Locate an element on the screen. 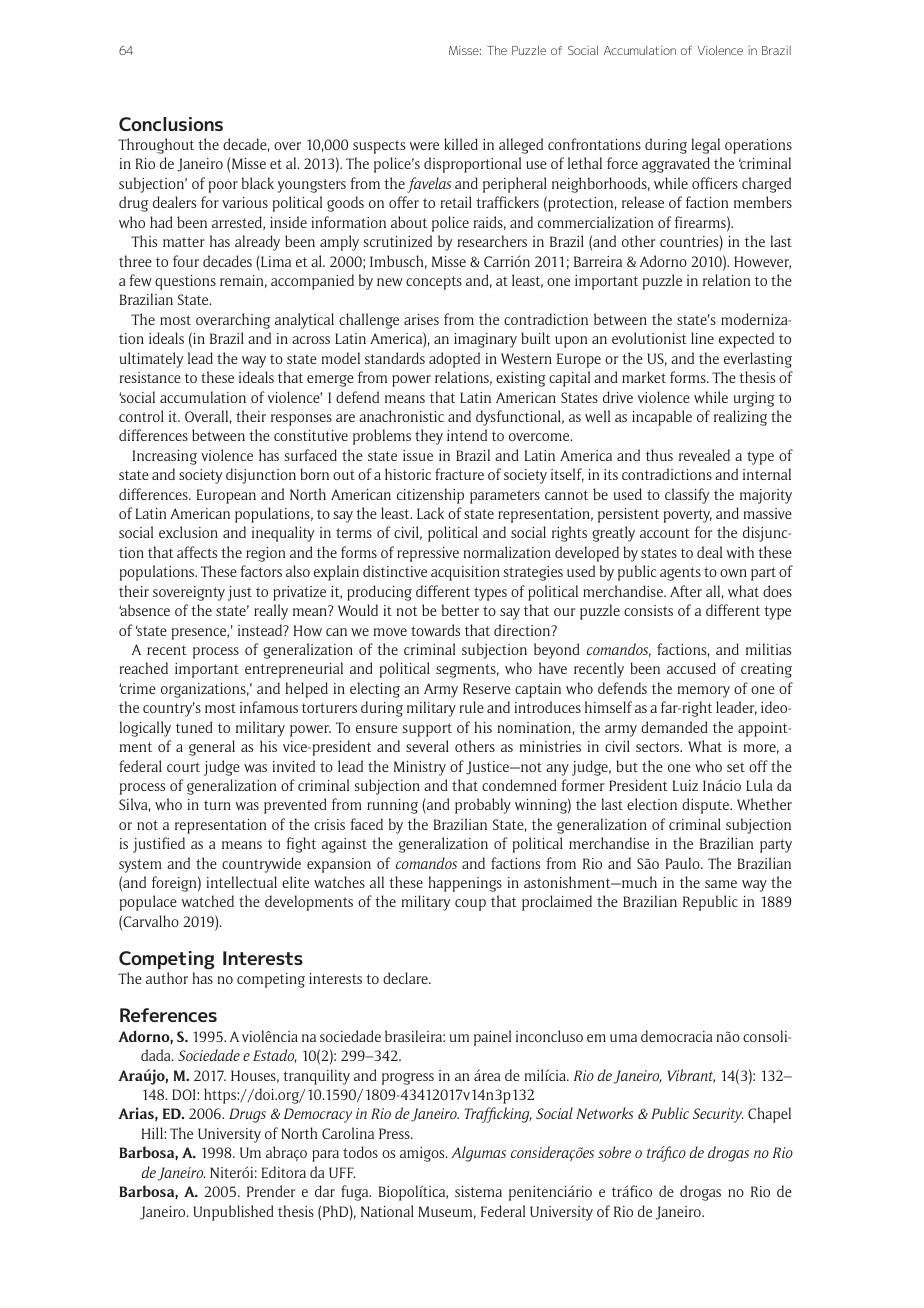 This screenshot has height=1308, width=924. killed is located at coordinates (461, 144).
